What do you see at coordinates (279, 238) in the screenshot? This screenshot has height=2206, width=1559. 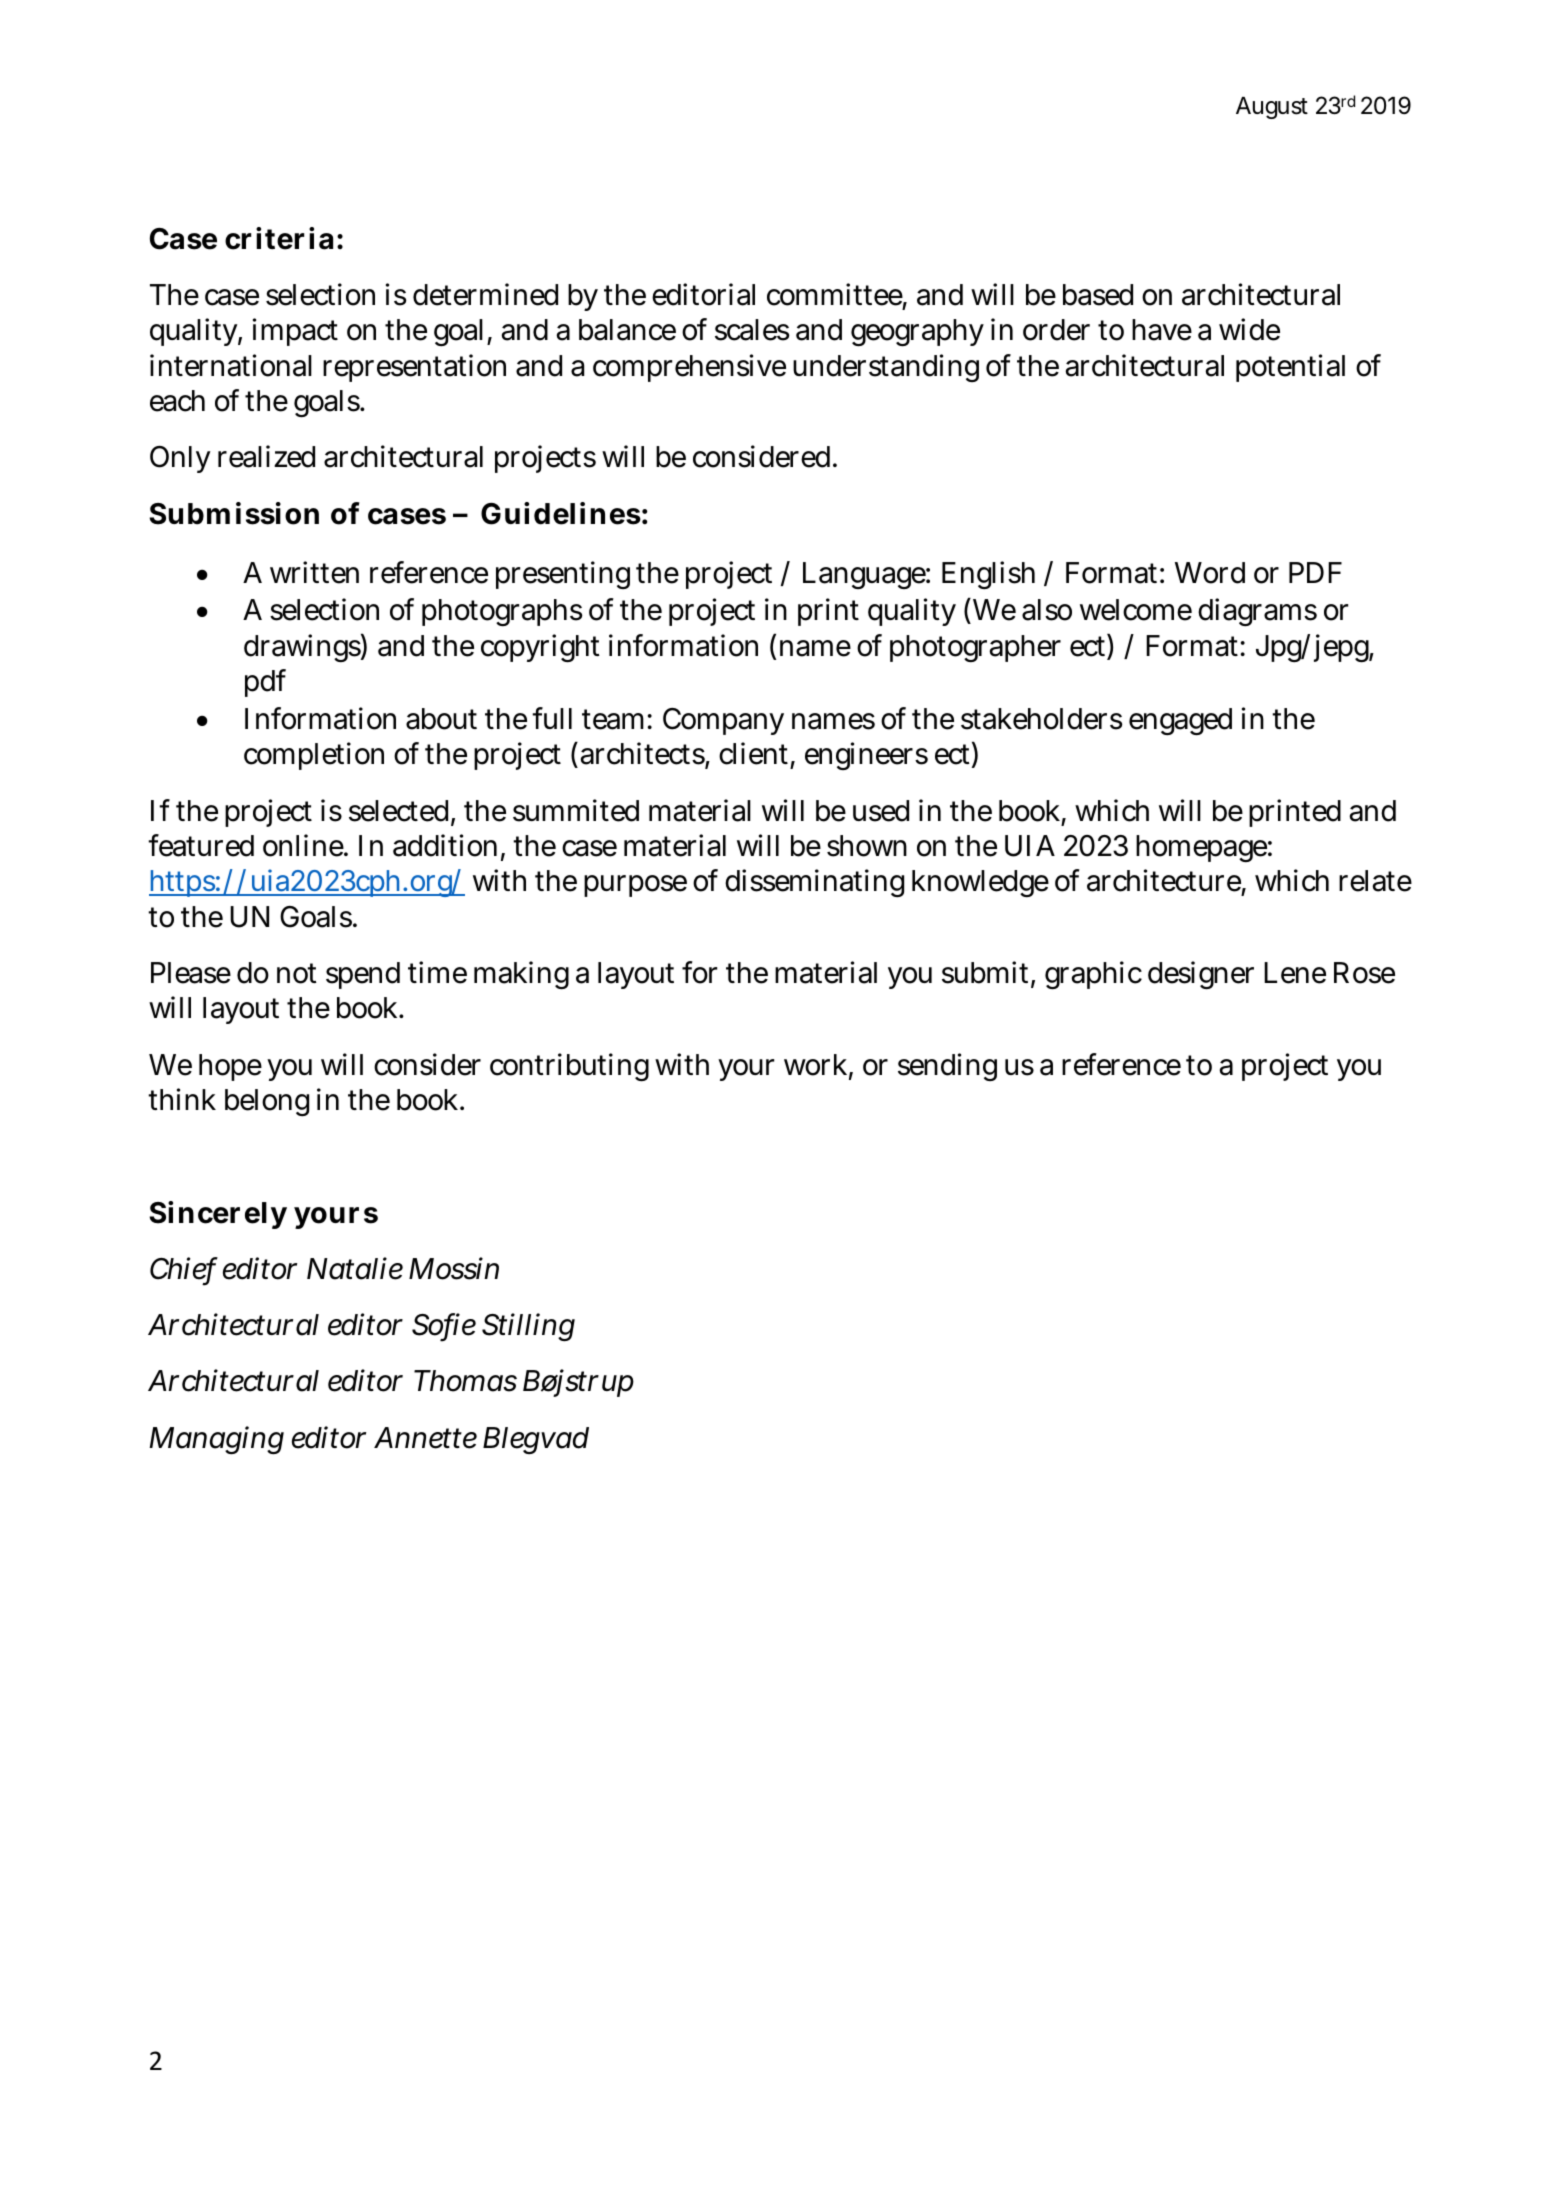 I see `criteria` at bounding box center [279, 238].
